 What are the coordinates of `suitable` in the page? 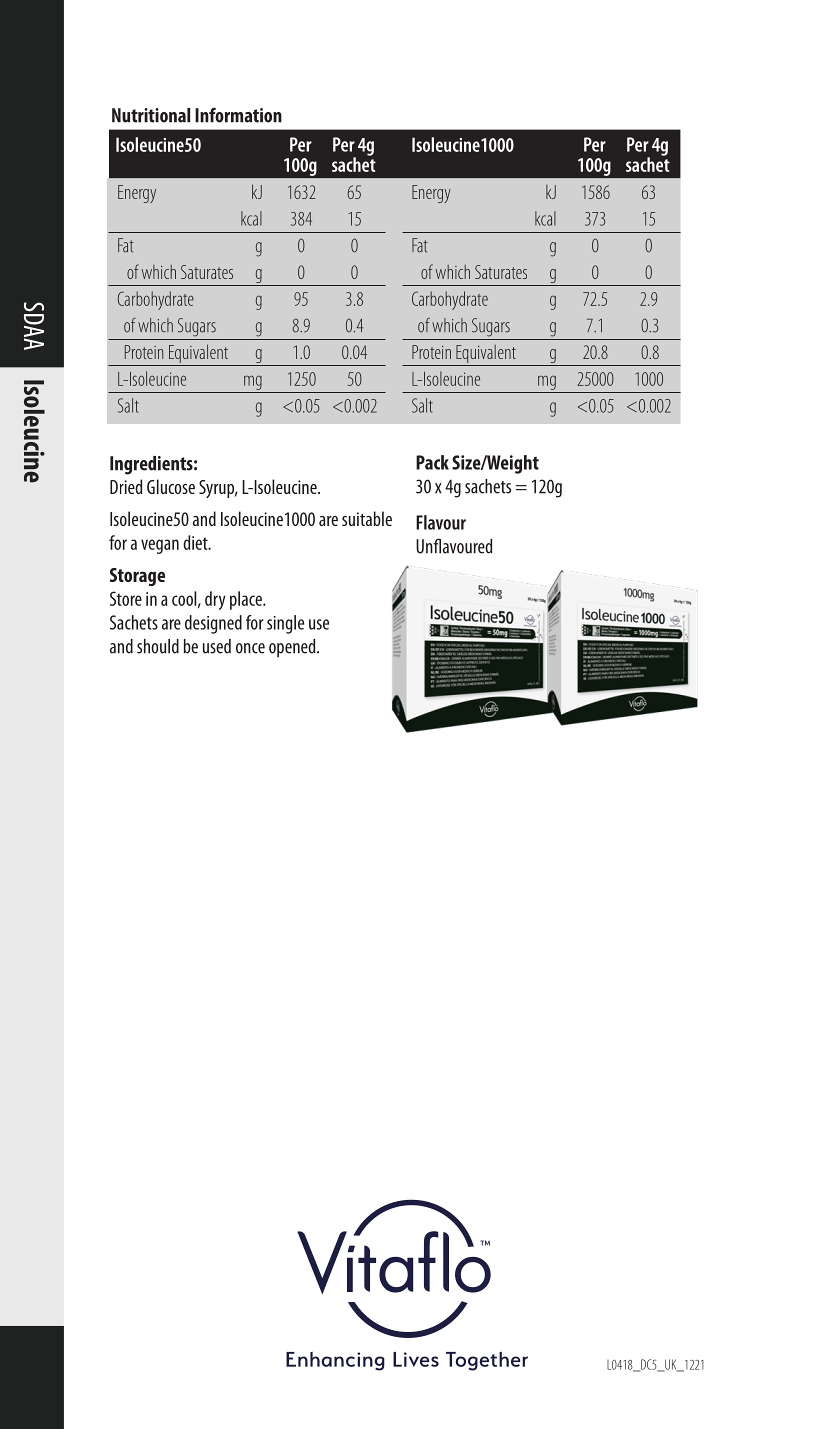 It's located at (367, 518).
